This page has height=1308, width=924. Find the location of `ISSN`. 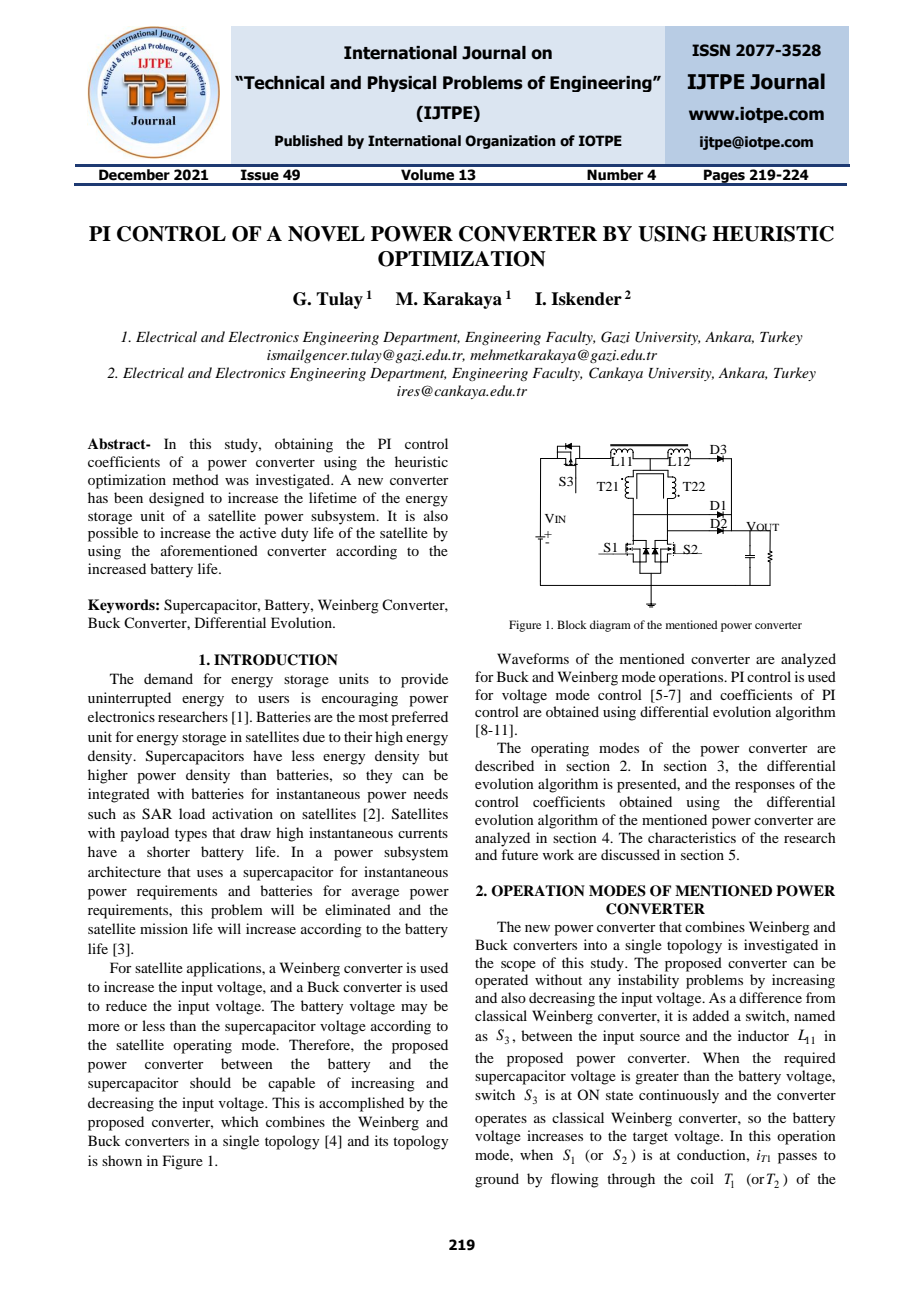

ISSN is located at coordinates (711, 50).
